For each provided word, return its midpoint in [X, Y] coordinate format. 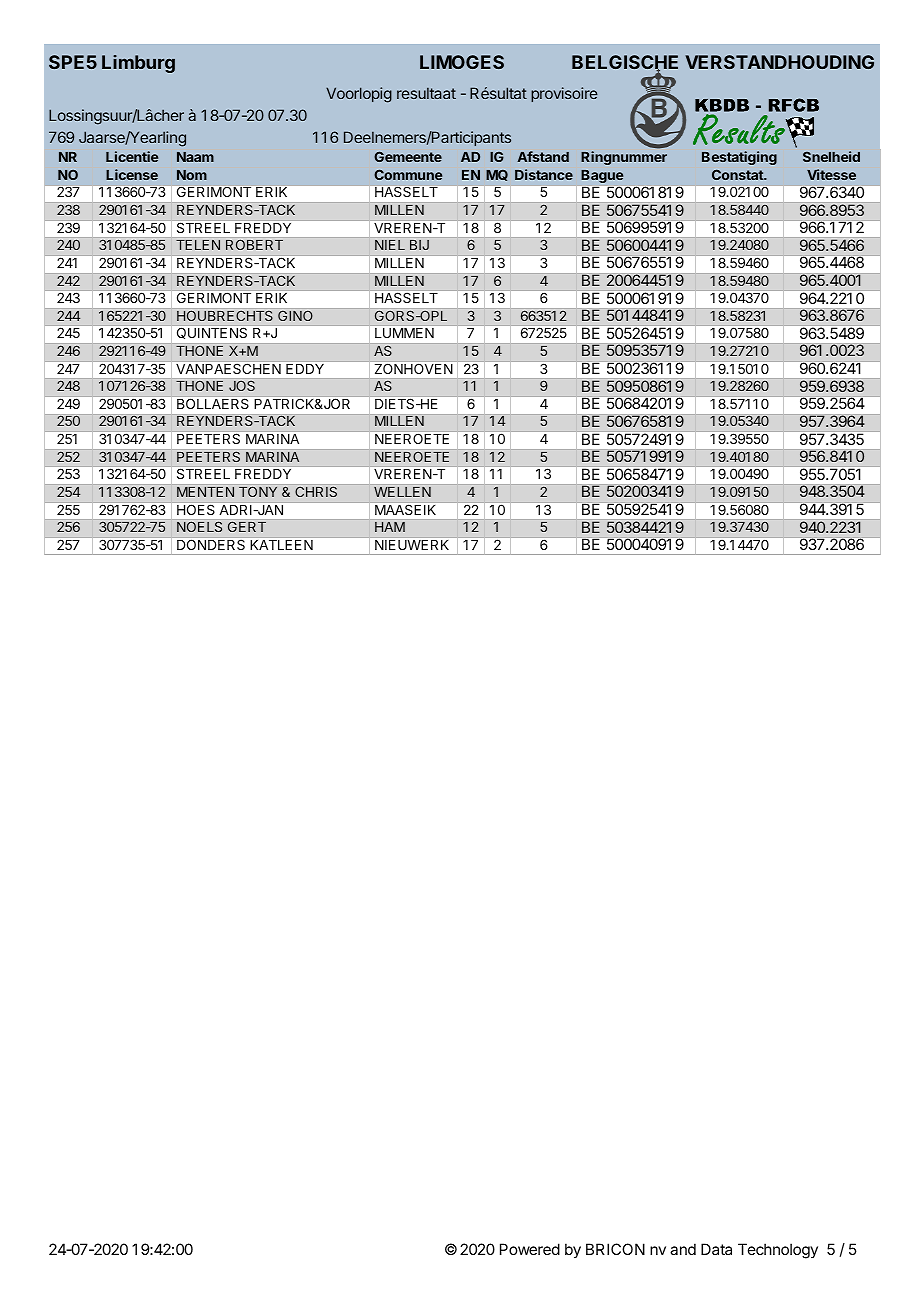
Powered [530, 1249]
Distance [544, 174]
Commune [408, 174]
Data [716, 1249]
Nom [192, 175]
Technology [778, 1251]
